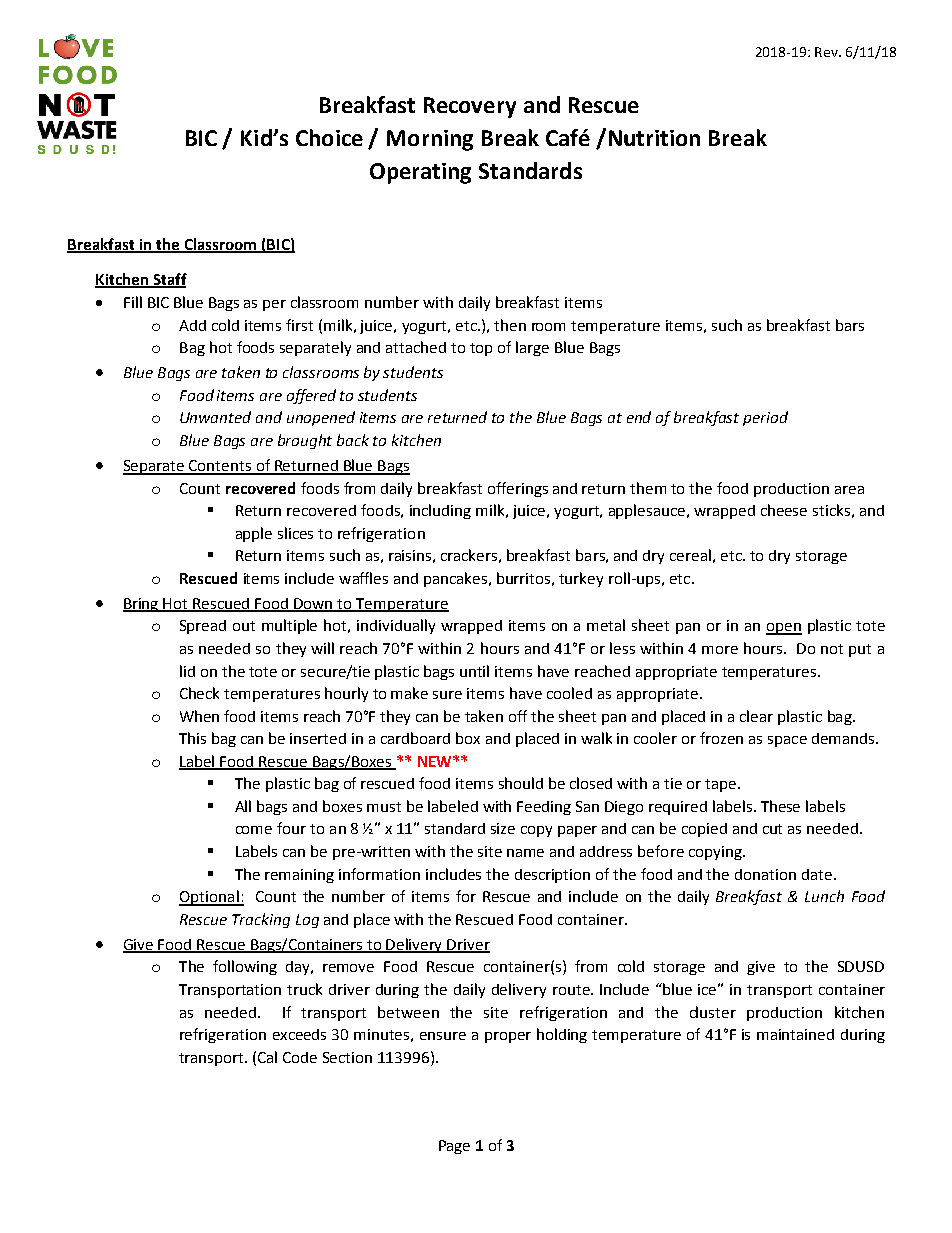  I want to click on Cal, so click(267, 1057).
